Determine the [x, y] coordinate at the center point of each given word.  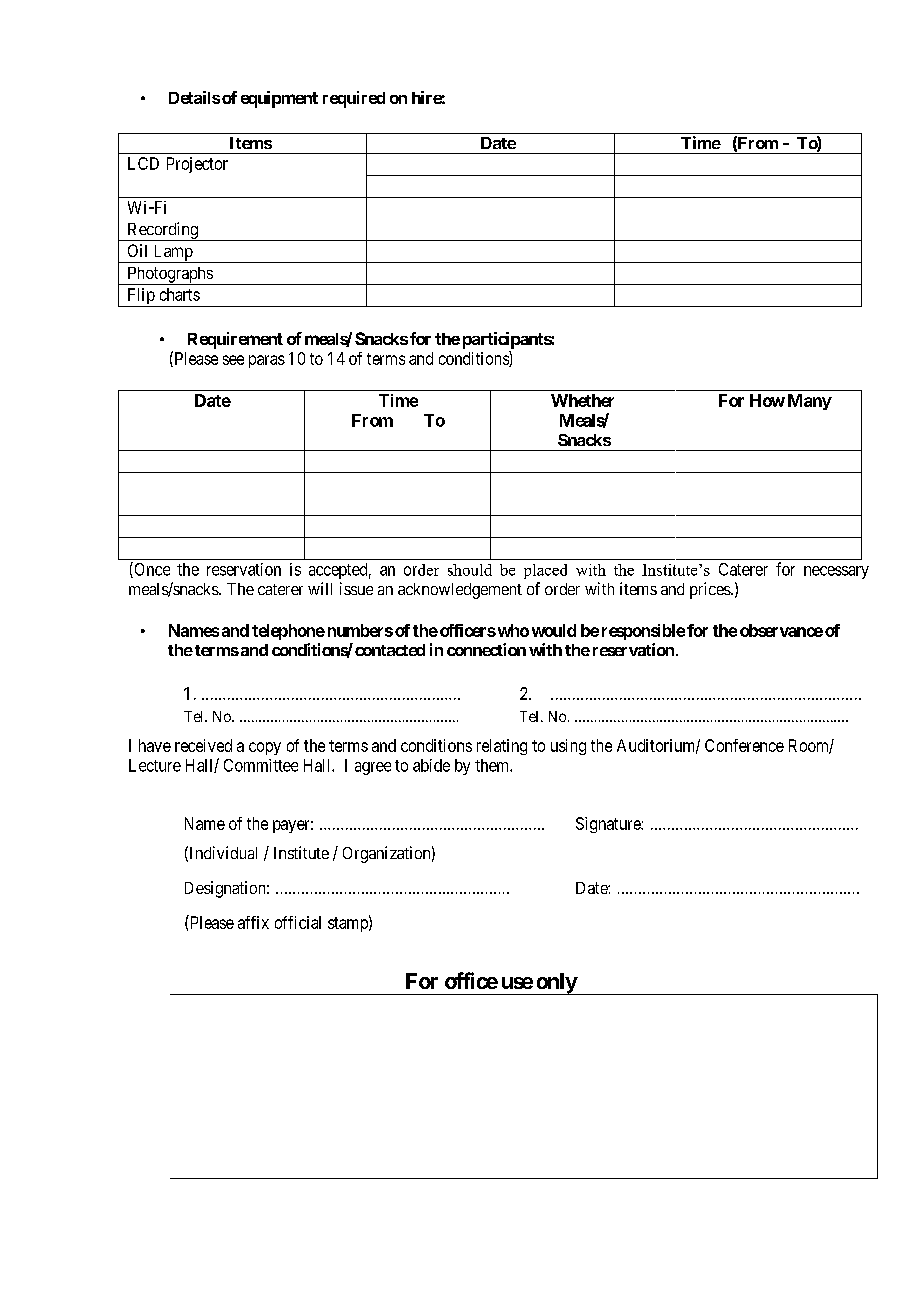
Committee [261, 765]
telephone [288, 632]
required [354, 99]
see [233, 360]
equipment [279, 99]
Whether [582, 400]
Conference [744, 745]
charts [180, 294]
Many [810, 402]
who [512, 630]
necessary [836, 572]
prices [711, 590]
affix [253, 922]
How [767, 400]
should [470, 570]
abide [431, 765]
